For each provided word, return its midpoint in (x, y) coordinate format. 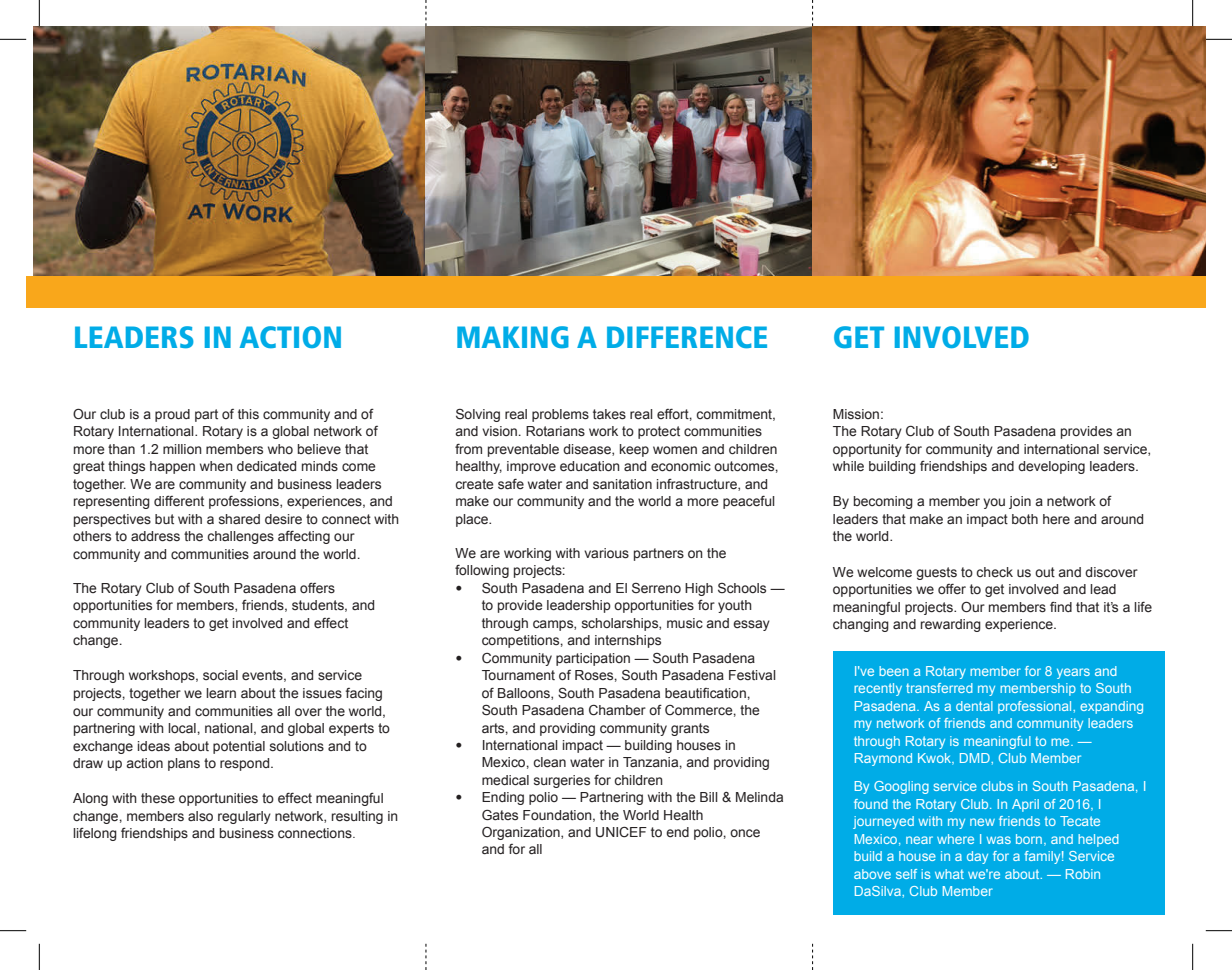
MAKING (513, 337)
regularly (244, 817)
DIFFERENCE (687, 337)
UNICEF (621, 832)
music (685, 623)
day (977, 857)
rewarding (951, 625)
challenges (240, 537)
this (248, 414)
